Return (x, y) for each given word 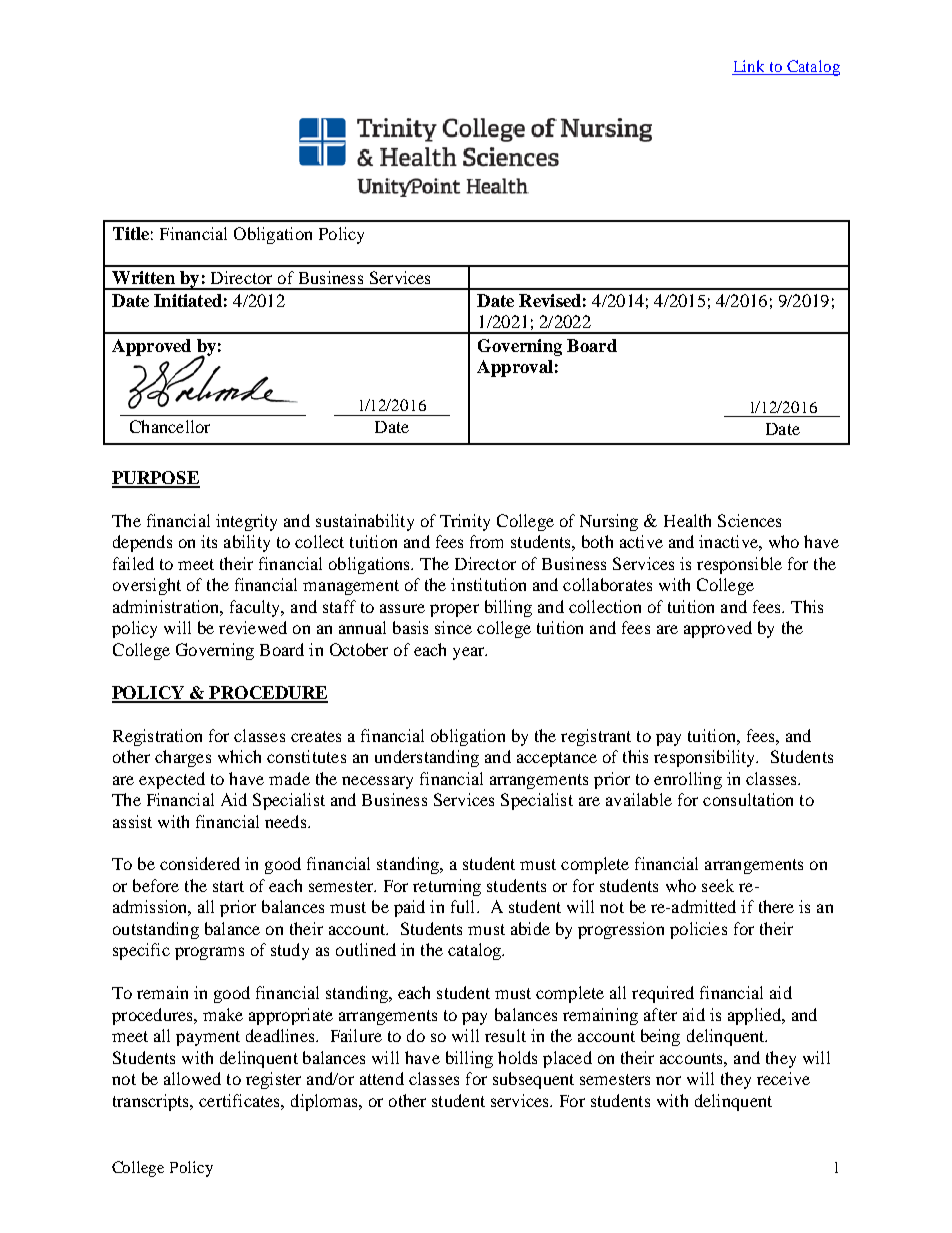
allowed (192, 1078)
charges (183, 758)
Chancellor (170, 426)
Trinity (465, 522)
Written (143, 277)
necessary (377, 782)
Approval (515, 368)
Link (749, 66)
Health (687, 520)
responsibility (706, 758)
